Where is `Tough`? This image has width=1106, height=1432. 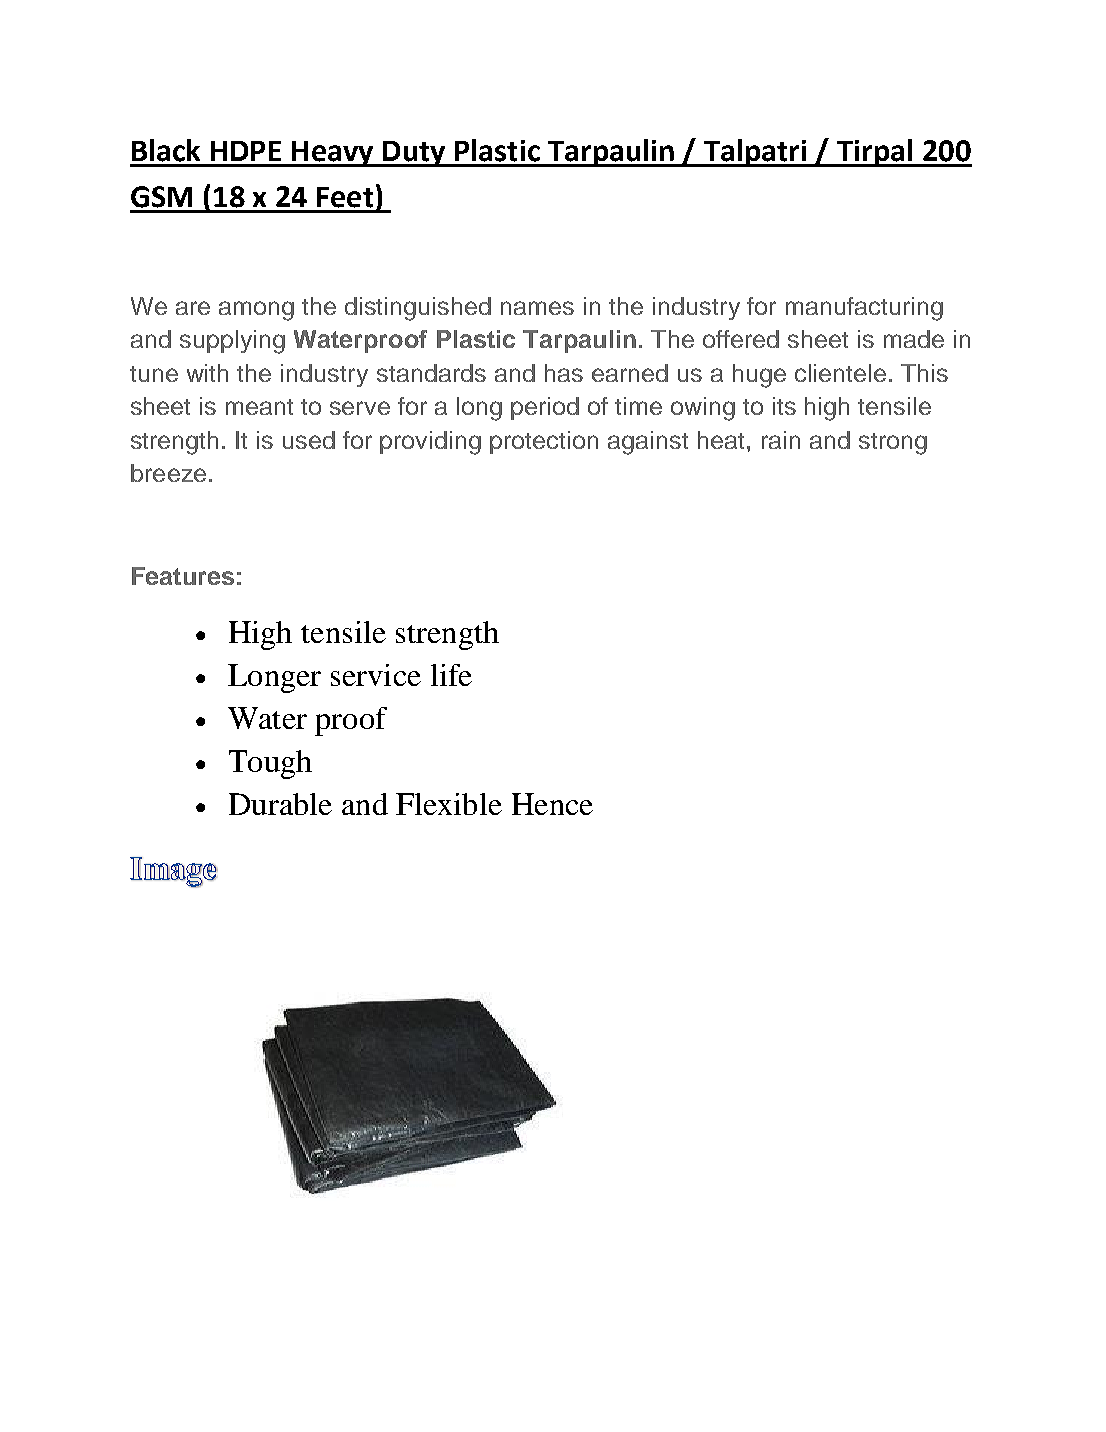
Tough is located at coordinates (270, 764).
